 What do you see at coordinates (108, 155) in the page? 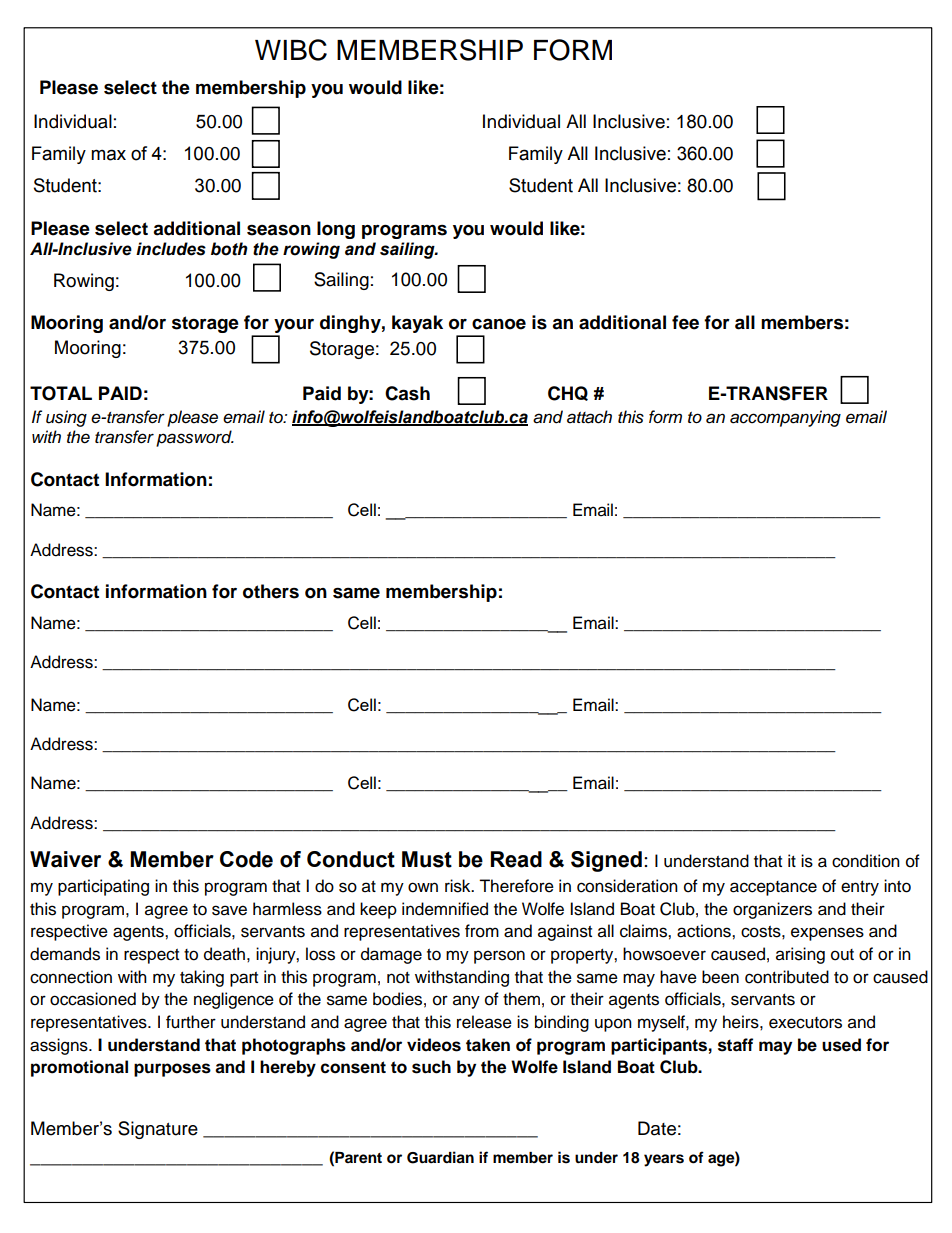
I see `max` at bounding box center [108, 155].
